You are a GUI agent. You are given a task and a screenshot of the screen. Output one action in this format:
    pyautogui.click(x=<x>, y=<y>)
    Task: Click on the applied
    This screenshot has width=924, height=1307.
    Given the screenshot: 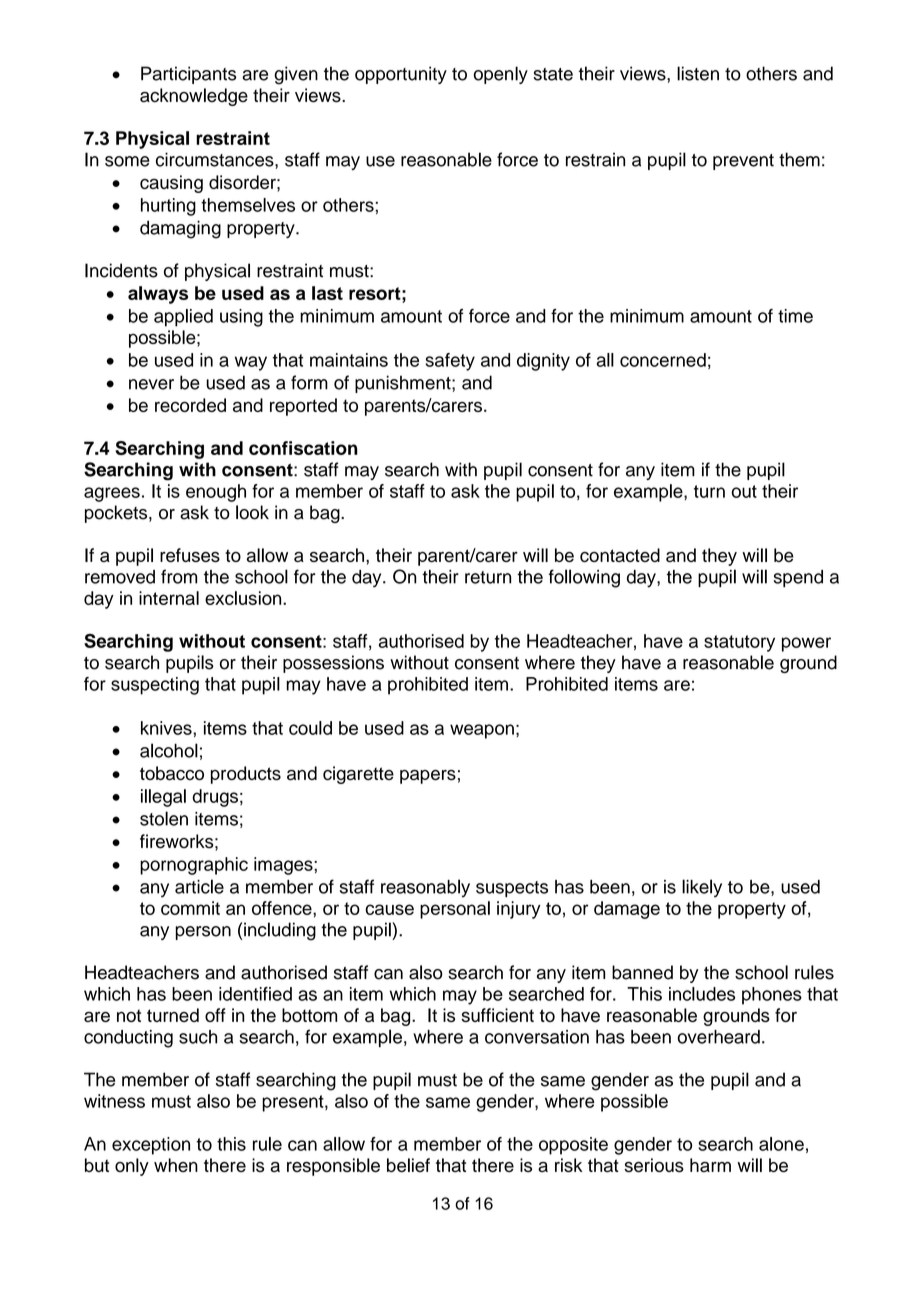 What is the action you would take?
    pyautogui.click(x=183, y=318)
